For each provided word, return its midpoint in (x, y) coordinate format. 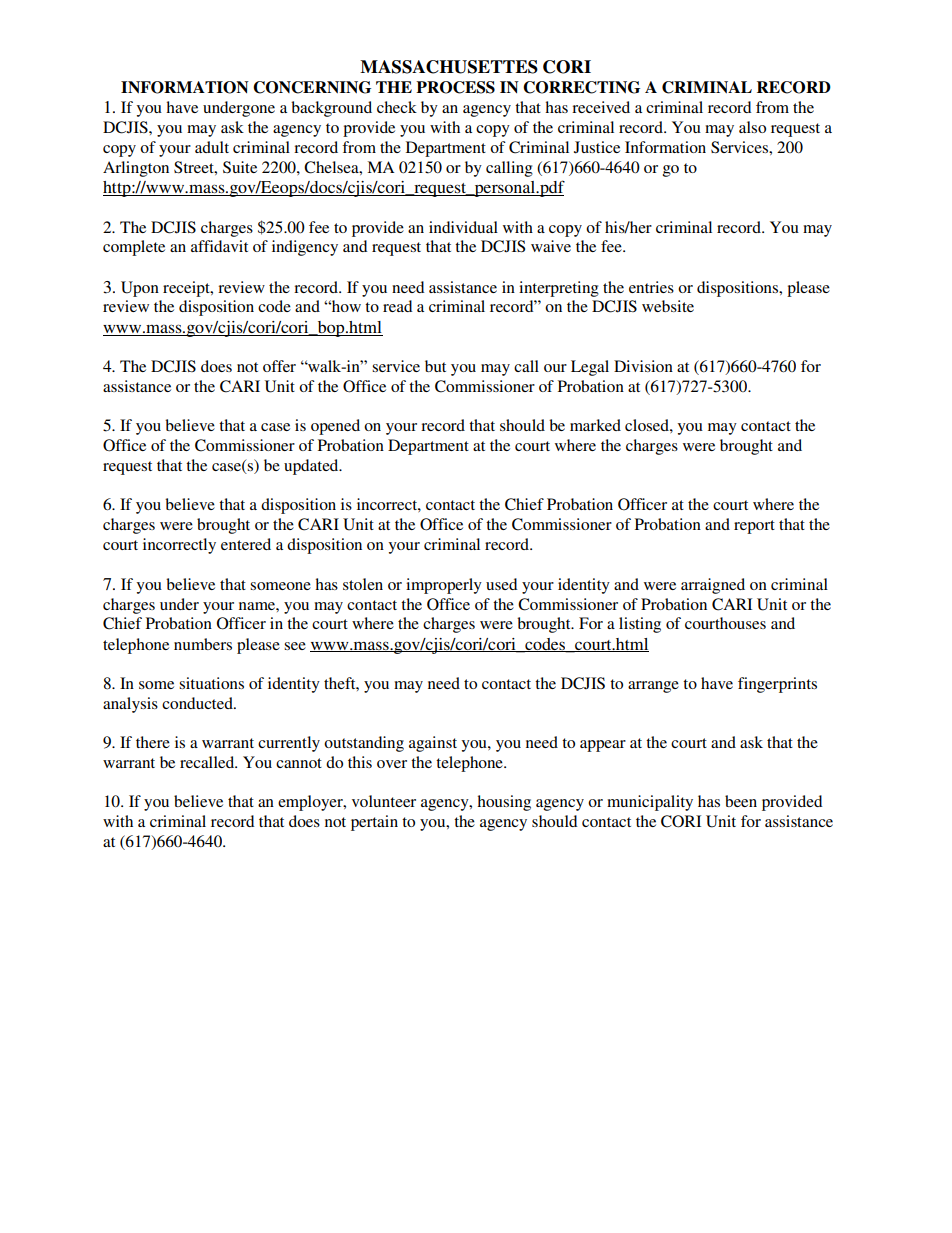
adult (212, 147)
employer (311, 803)
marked (595, 425)
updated (312, 467)
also (752, 127)
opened (335, 427)
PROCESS (455, 87)
